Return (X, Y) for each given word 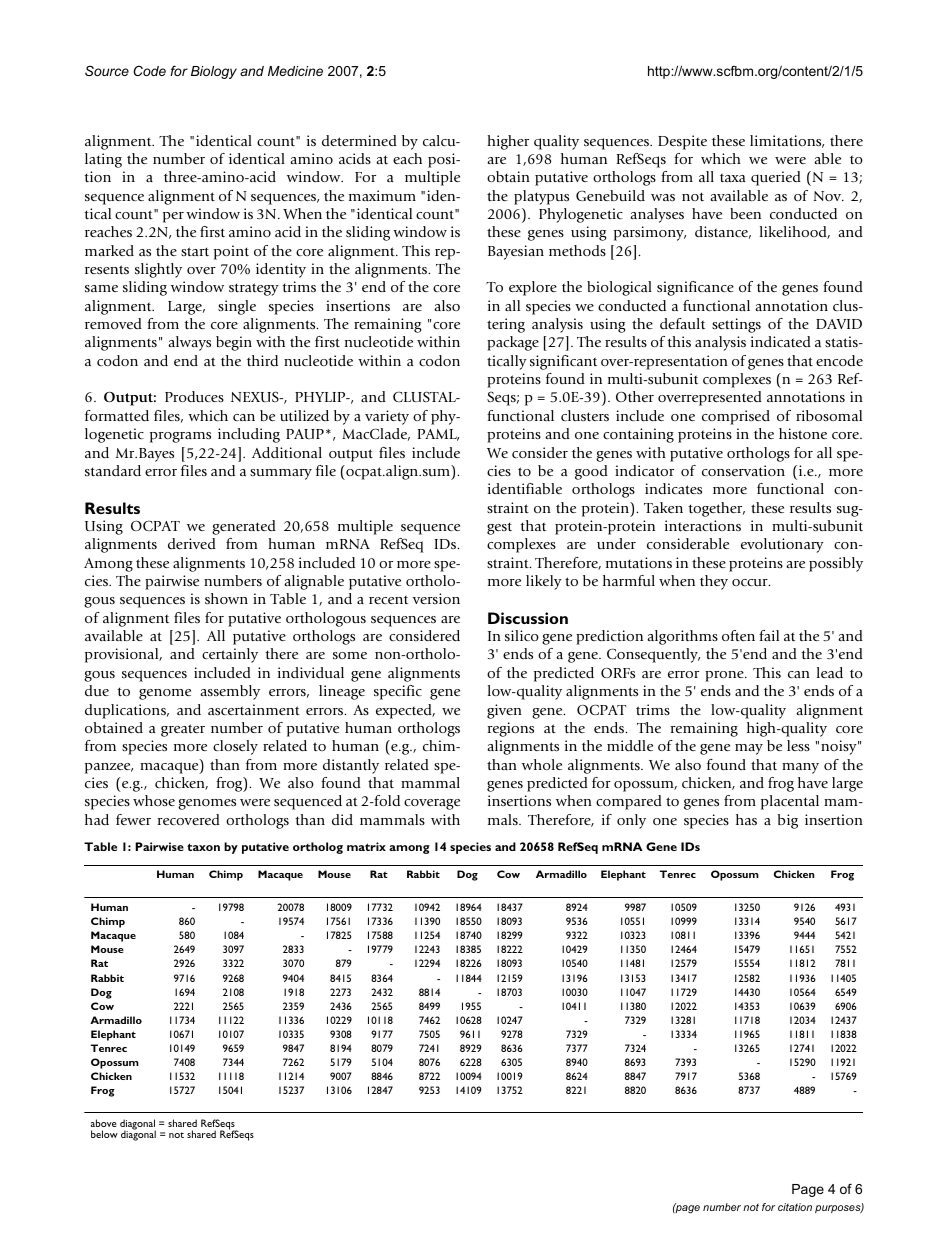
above (104, 1123)
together (716, 509)
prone (725, 676)
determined (359, 140)
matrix (366, 846)
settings (736, 325)
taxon (203, 847)
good (591, 472)
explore (533, 288)
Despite (682, 142)
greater (183, 730)
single (237, 307)
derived (192, 543)
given (504, 711)
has (746, 819)
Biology (214, 72)
